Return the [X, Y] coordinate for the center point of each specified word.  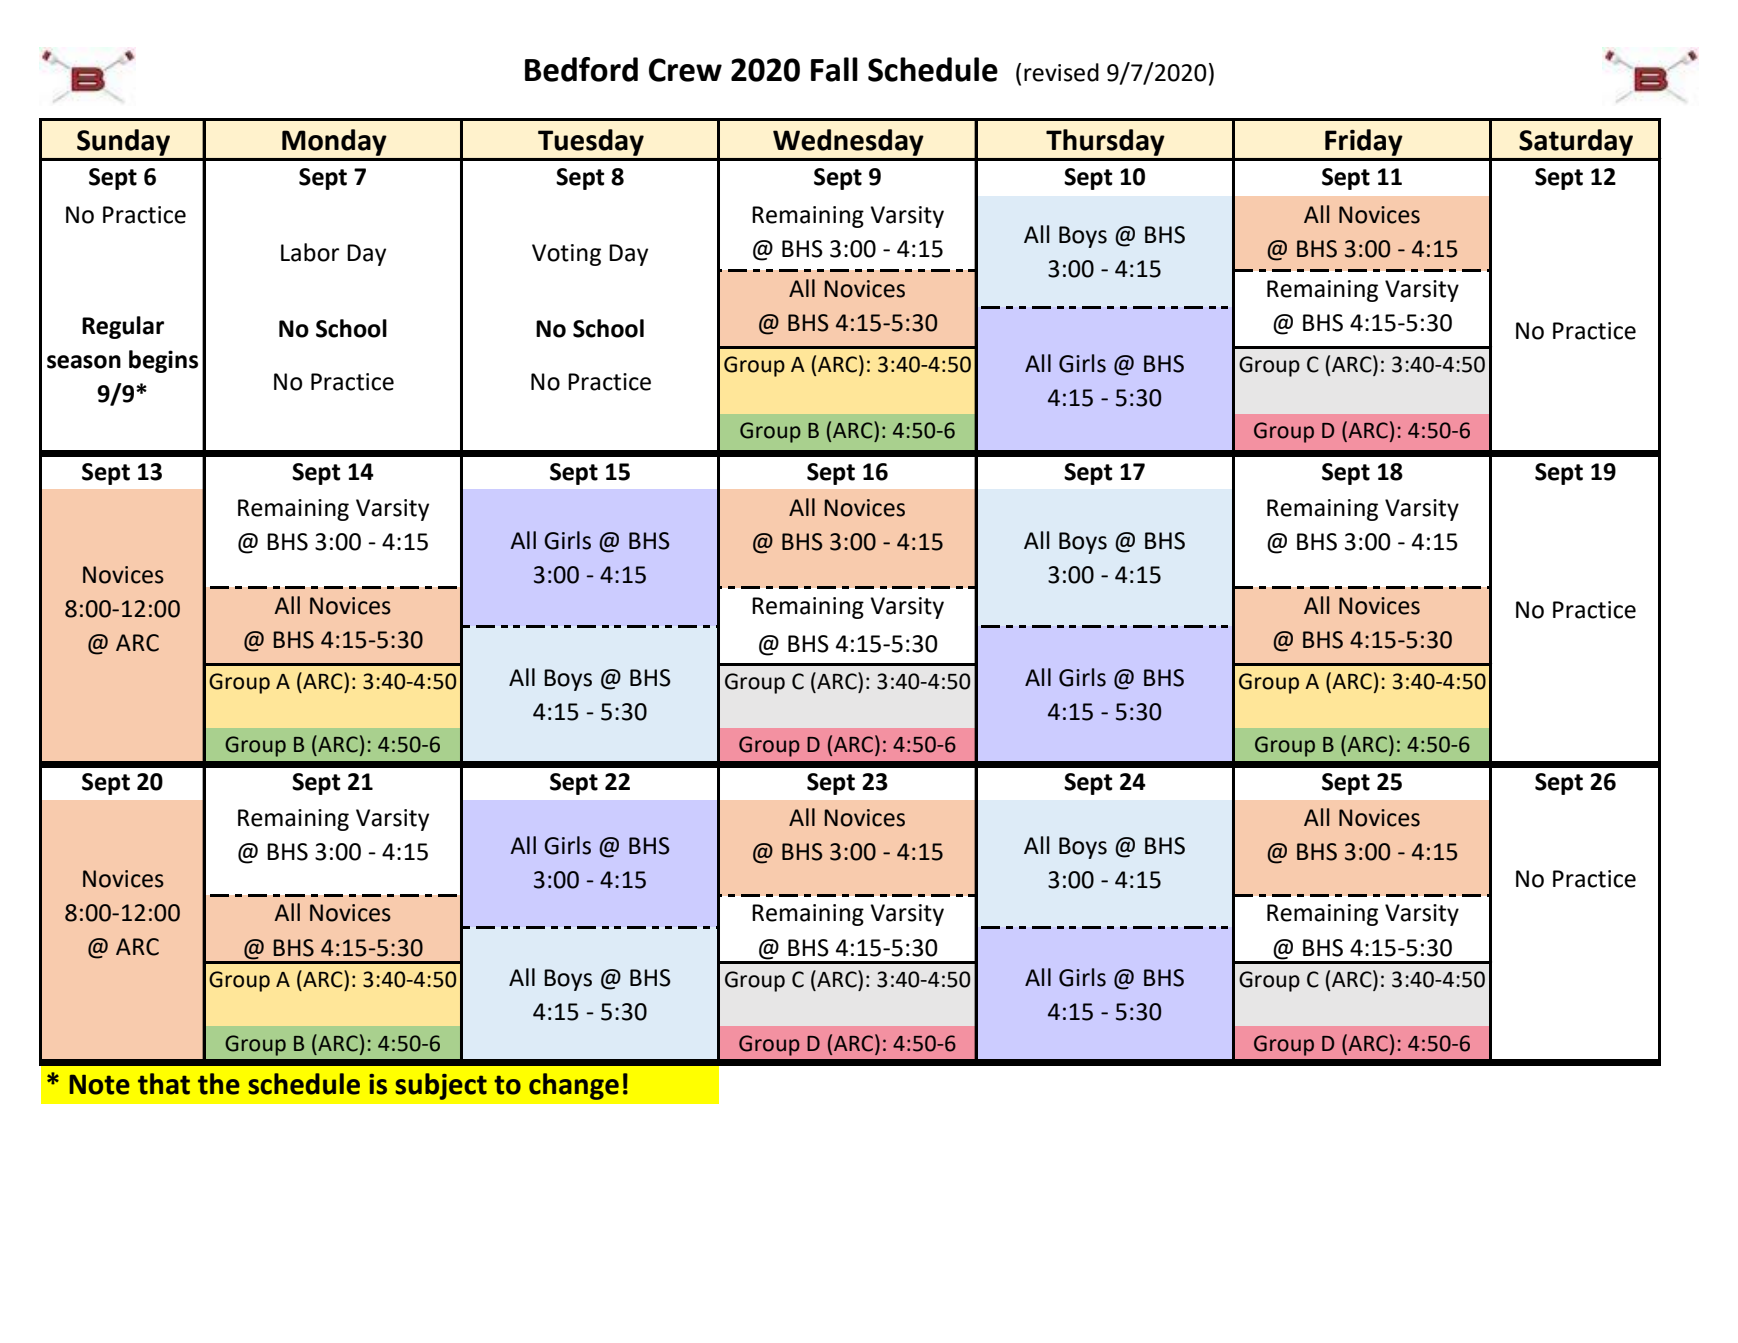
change [574, 1086]
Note [99, 1085]
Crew [685, 70]
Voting [566, 255]
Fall [834, 69]
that [164, 1084]
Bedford [581, 69]
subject [441, 1086]
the [219, 1084]
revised [1061, 72]
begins [163, 361]
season [84, 362]
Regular [123, 327]
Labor [310, 252]
